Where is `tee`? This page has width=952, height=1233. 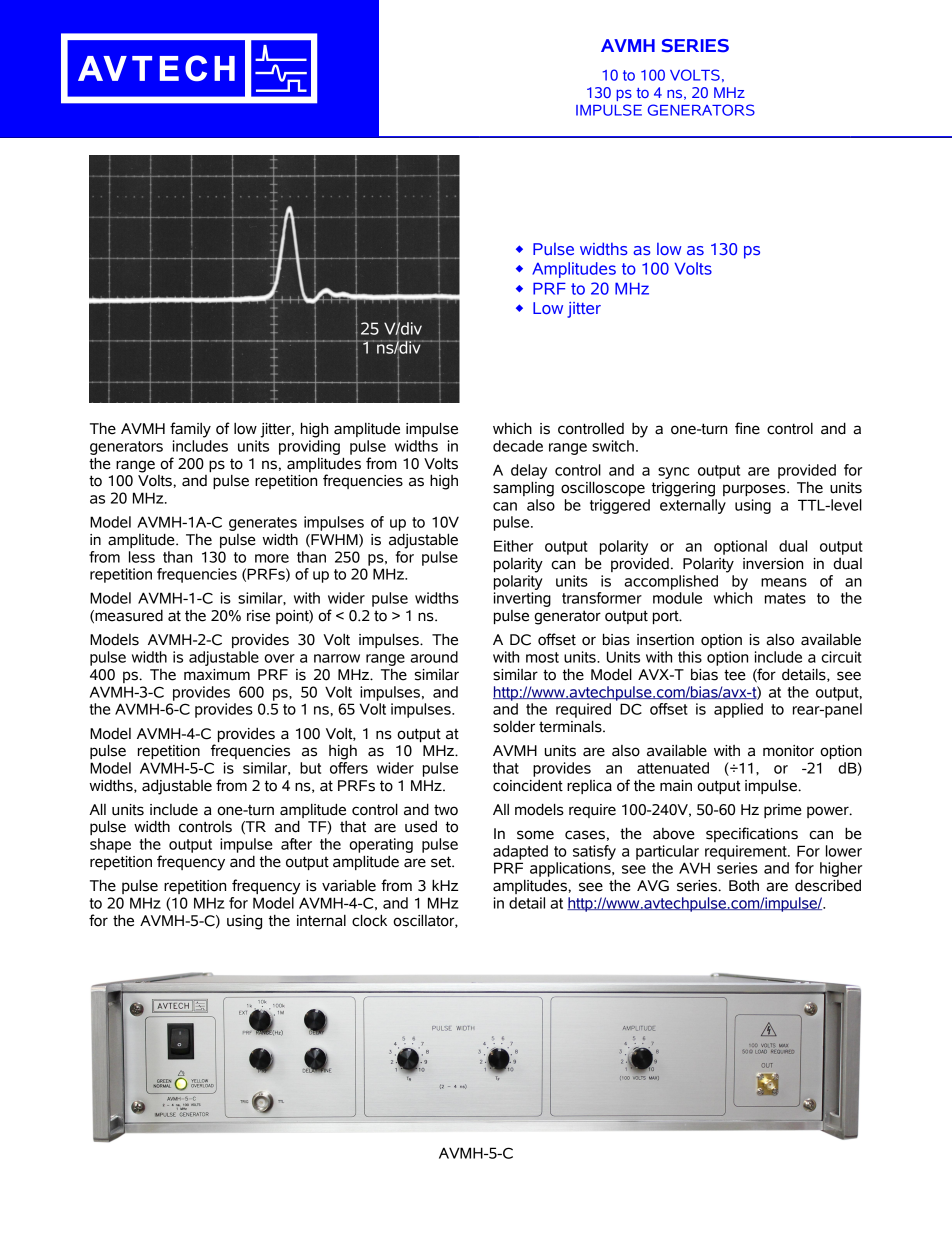
tee is located at coordinates (735, 675).
